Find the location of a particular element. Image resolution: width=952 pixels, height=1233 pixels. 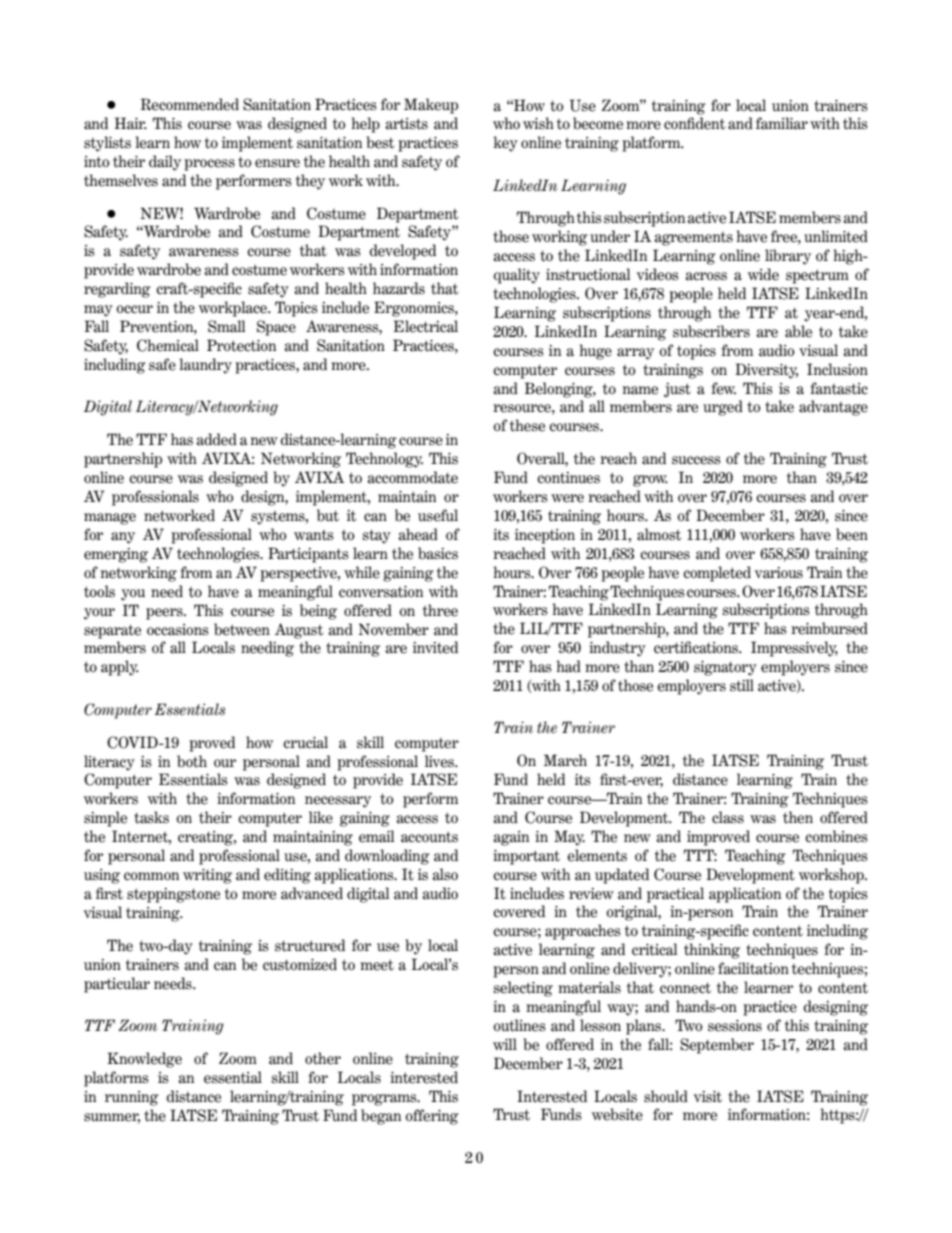

Recommended is located at coordinates (190, 104).
